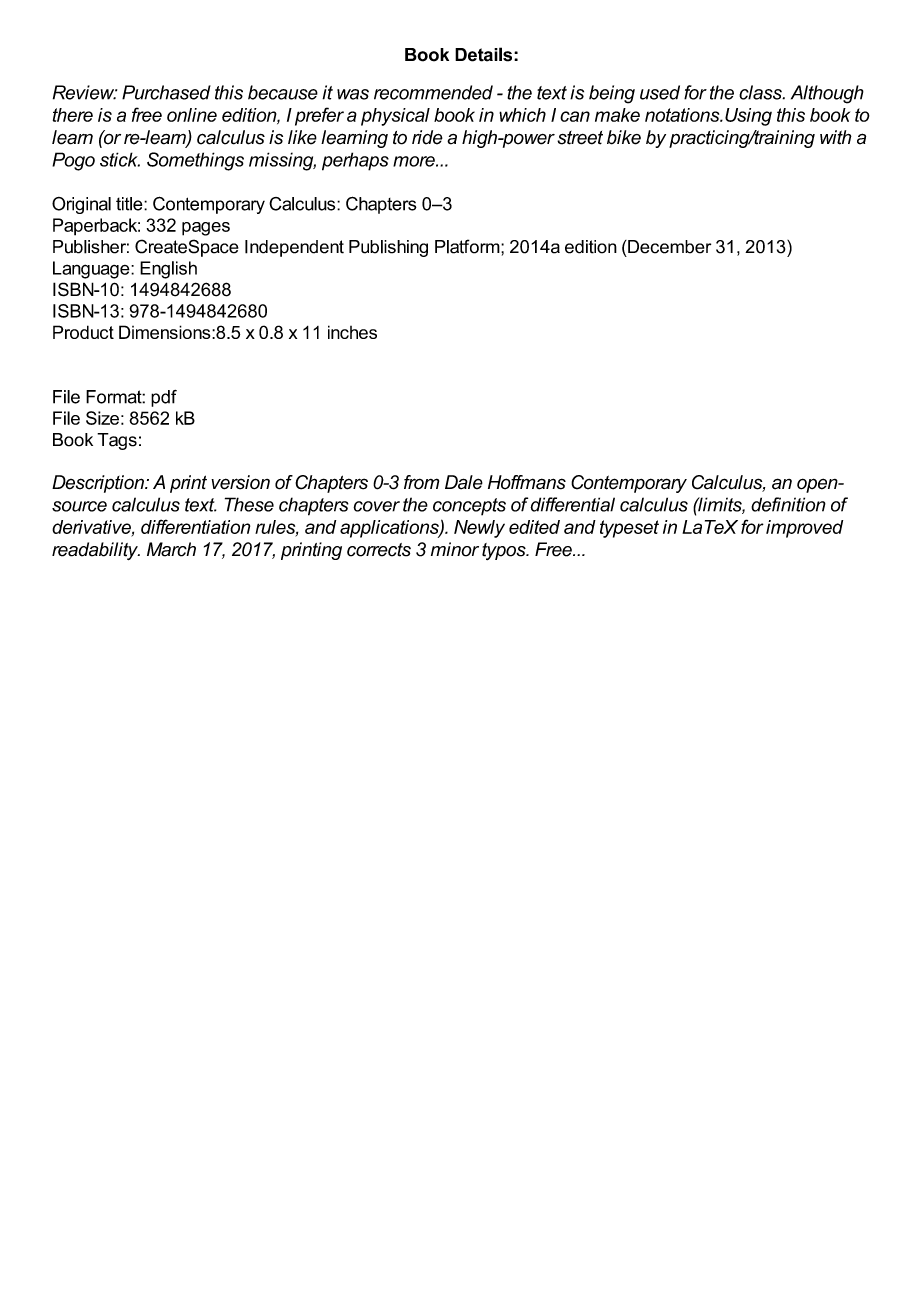 Image resolution: width=924 pixels, height=1308 pixels. What do you see at coordinates (164, 398) in the document?
I see `pdf` at bounding box center [164, 398].
